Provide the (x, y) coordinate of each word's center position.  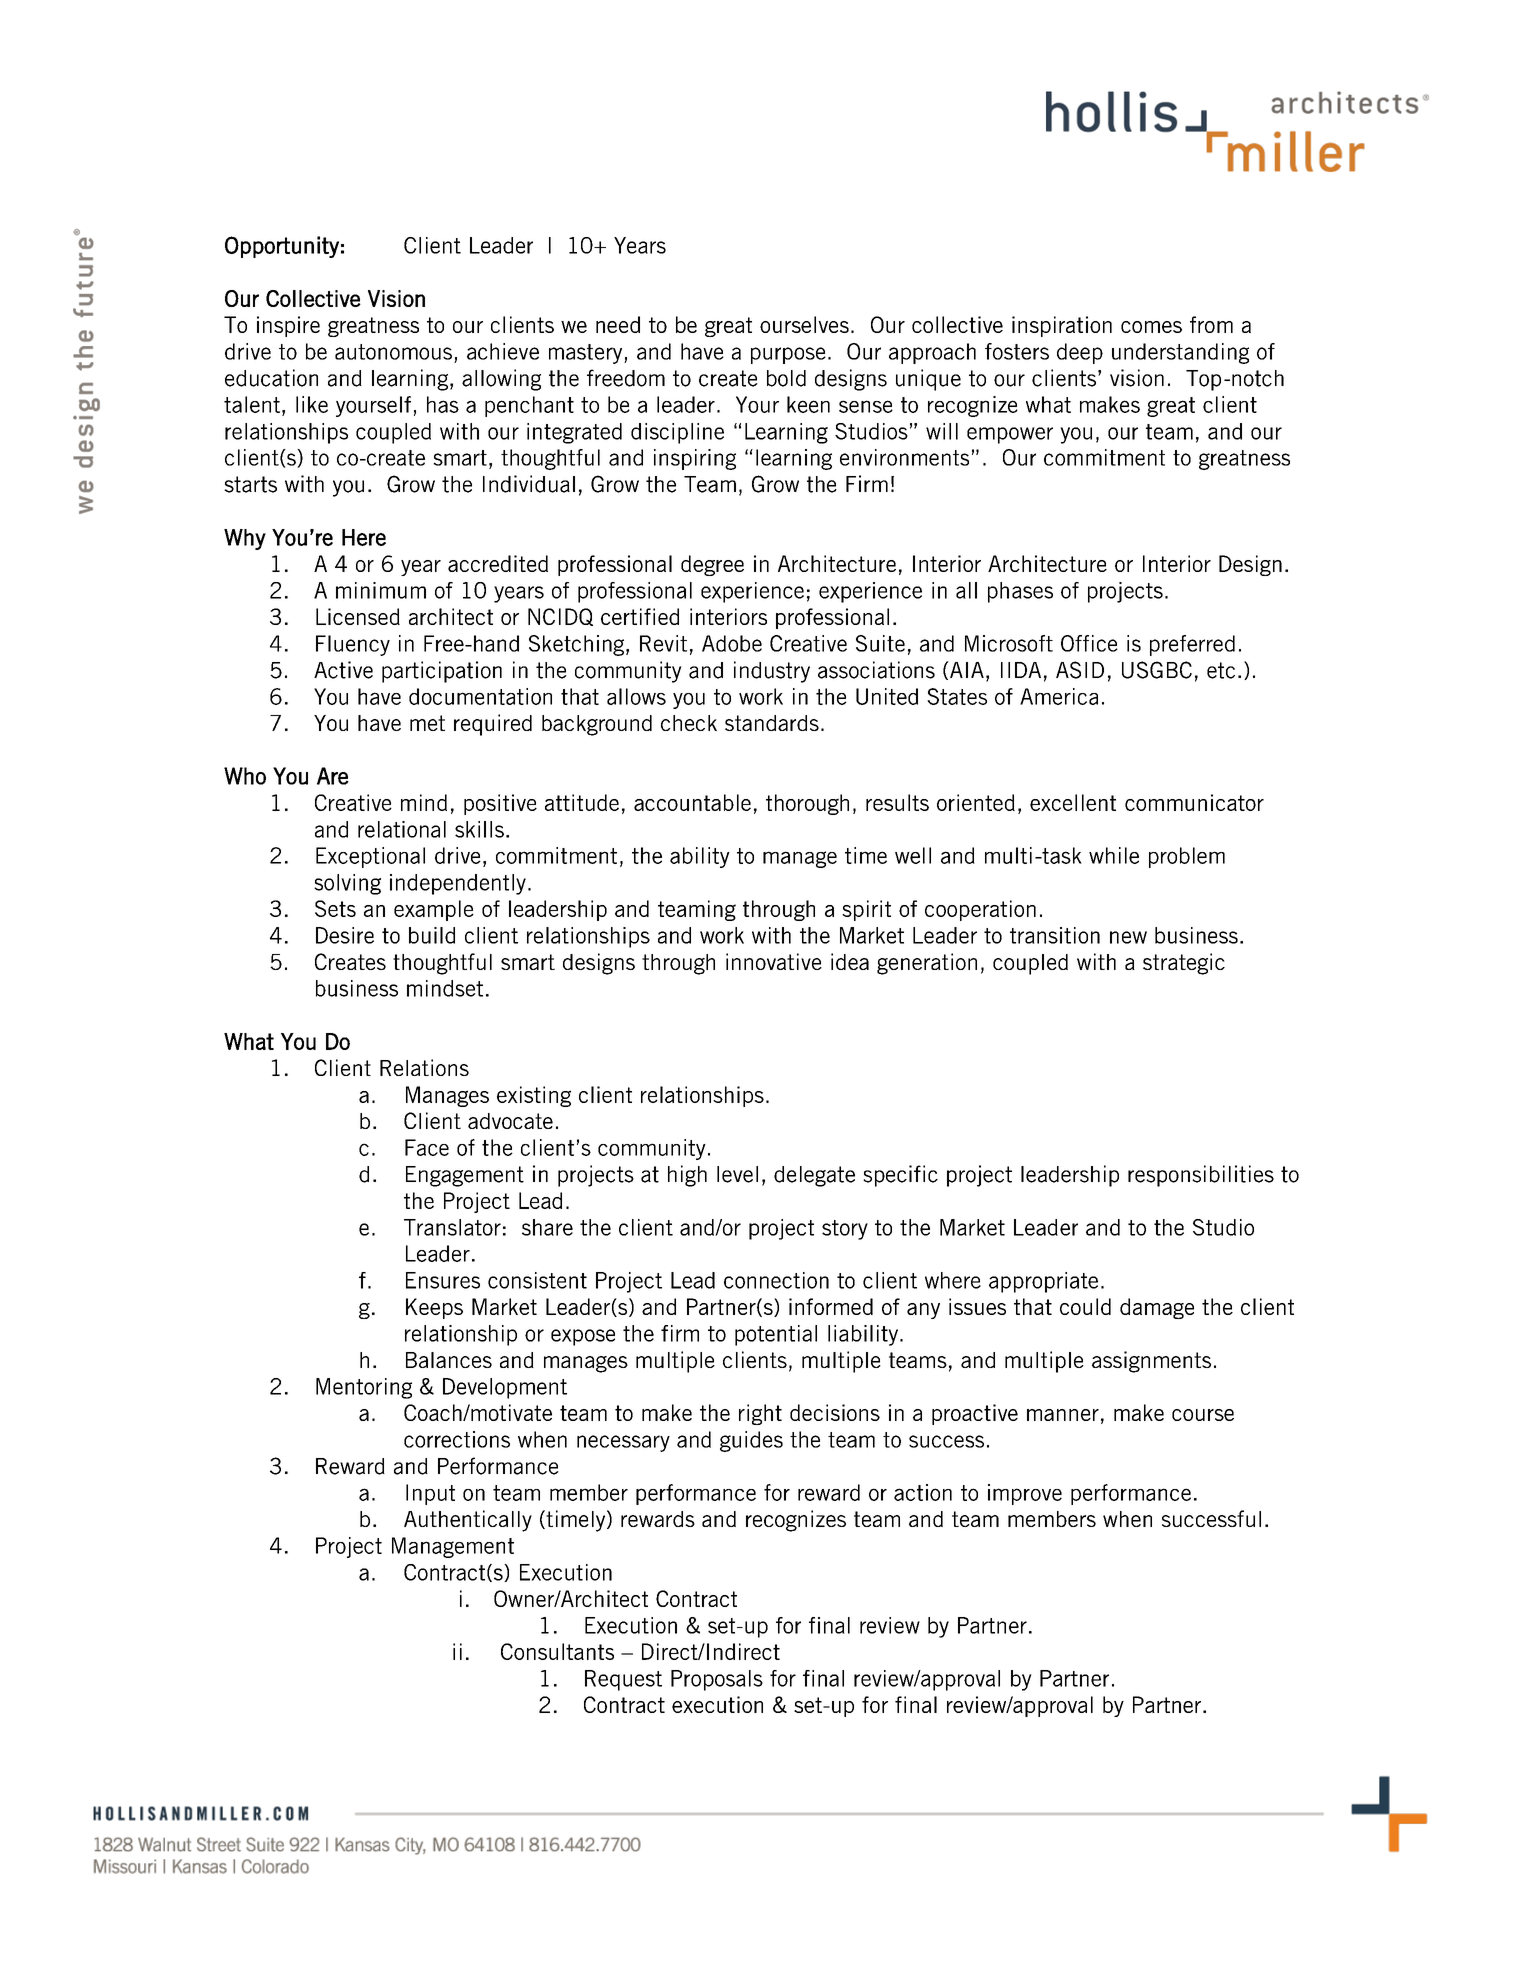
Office (1089, 643)
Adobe (732, 643)
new (1128, 937)
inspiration (1062, 326)
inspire (288, 326)
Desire (345, 935)
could (1085, 1306)
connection (776, 1280)
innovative (774, 961)
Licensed (358, 616)
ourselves (804, 324)
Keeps (434, 1308)
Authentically (468, 1521)
